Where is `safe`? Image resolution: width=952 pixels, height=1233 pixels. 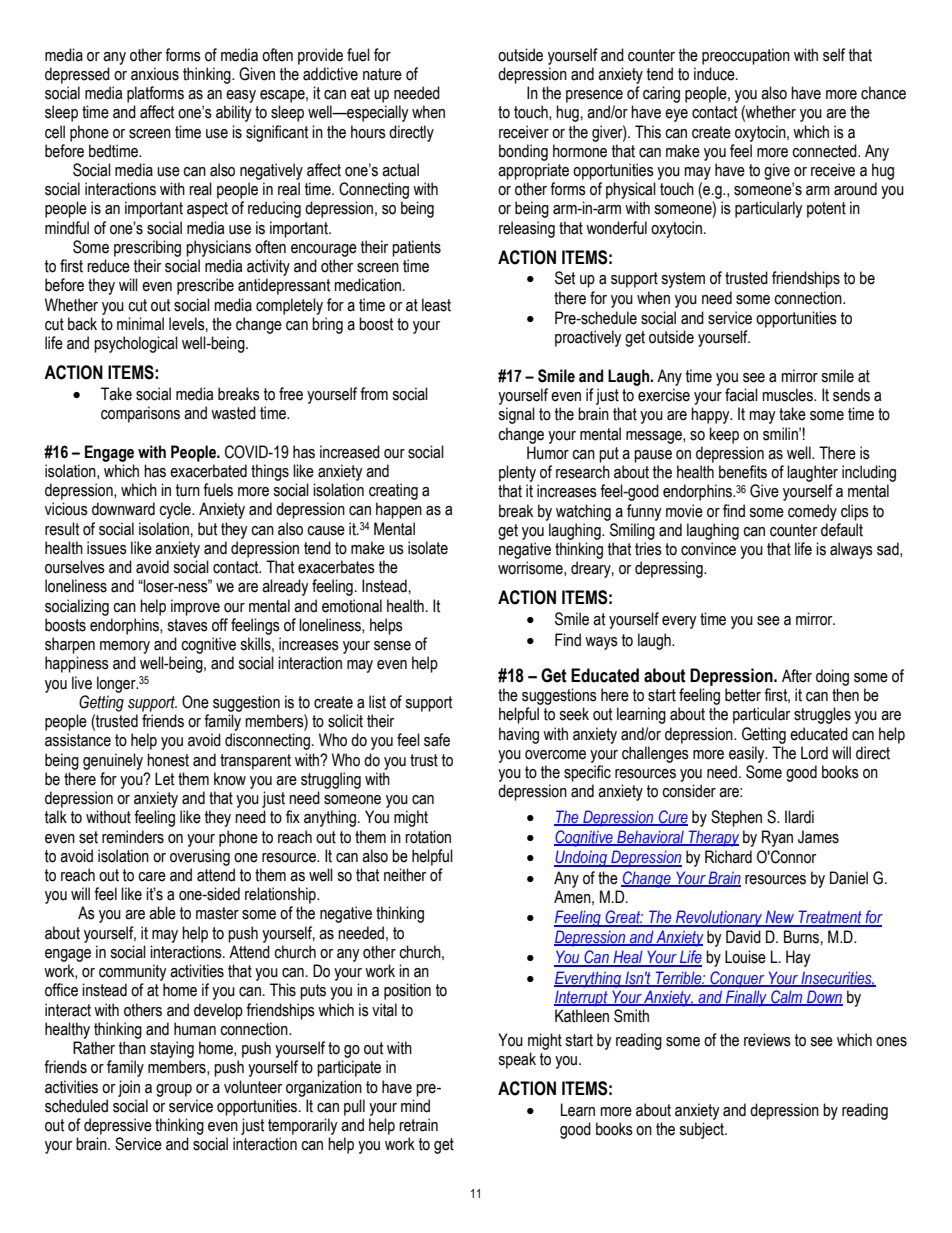
safe is located at coordinates (437, 740).
